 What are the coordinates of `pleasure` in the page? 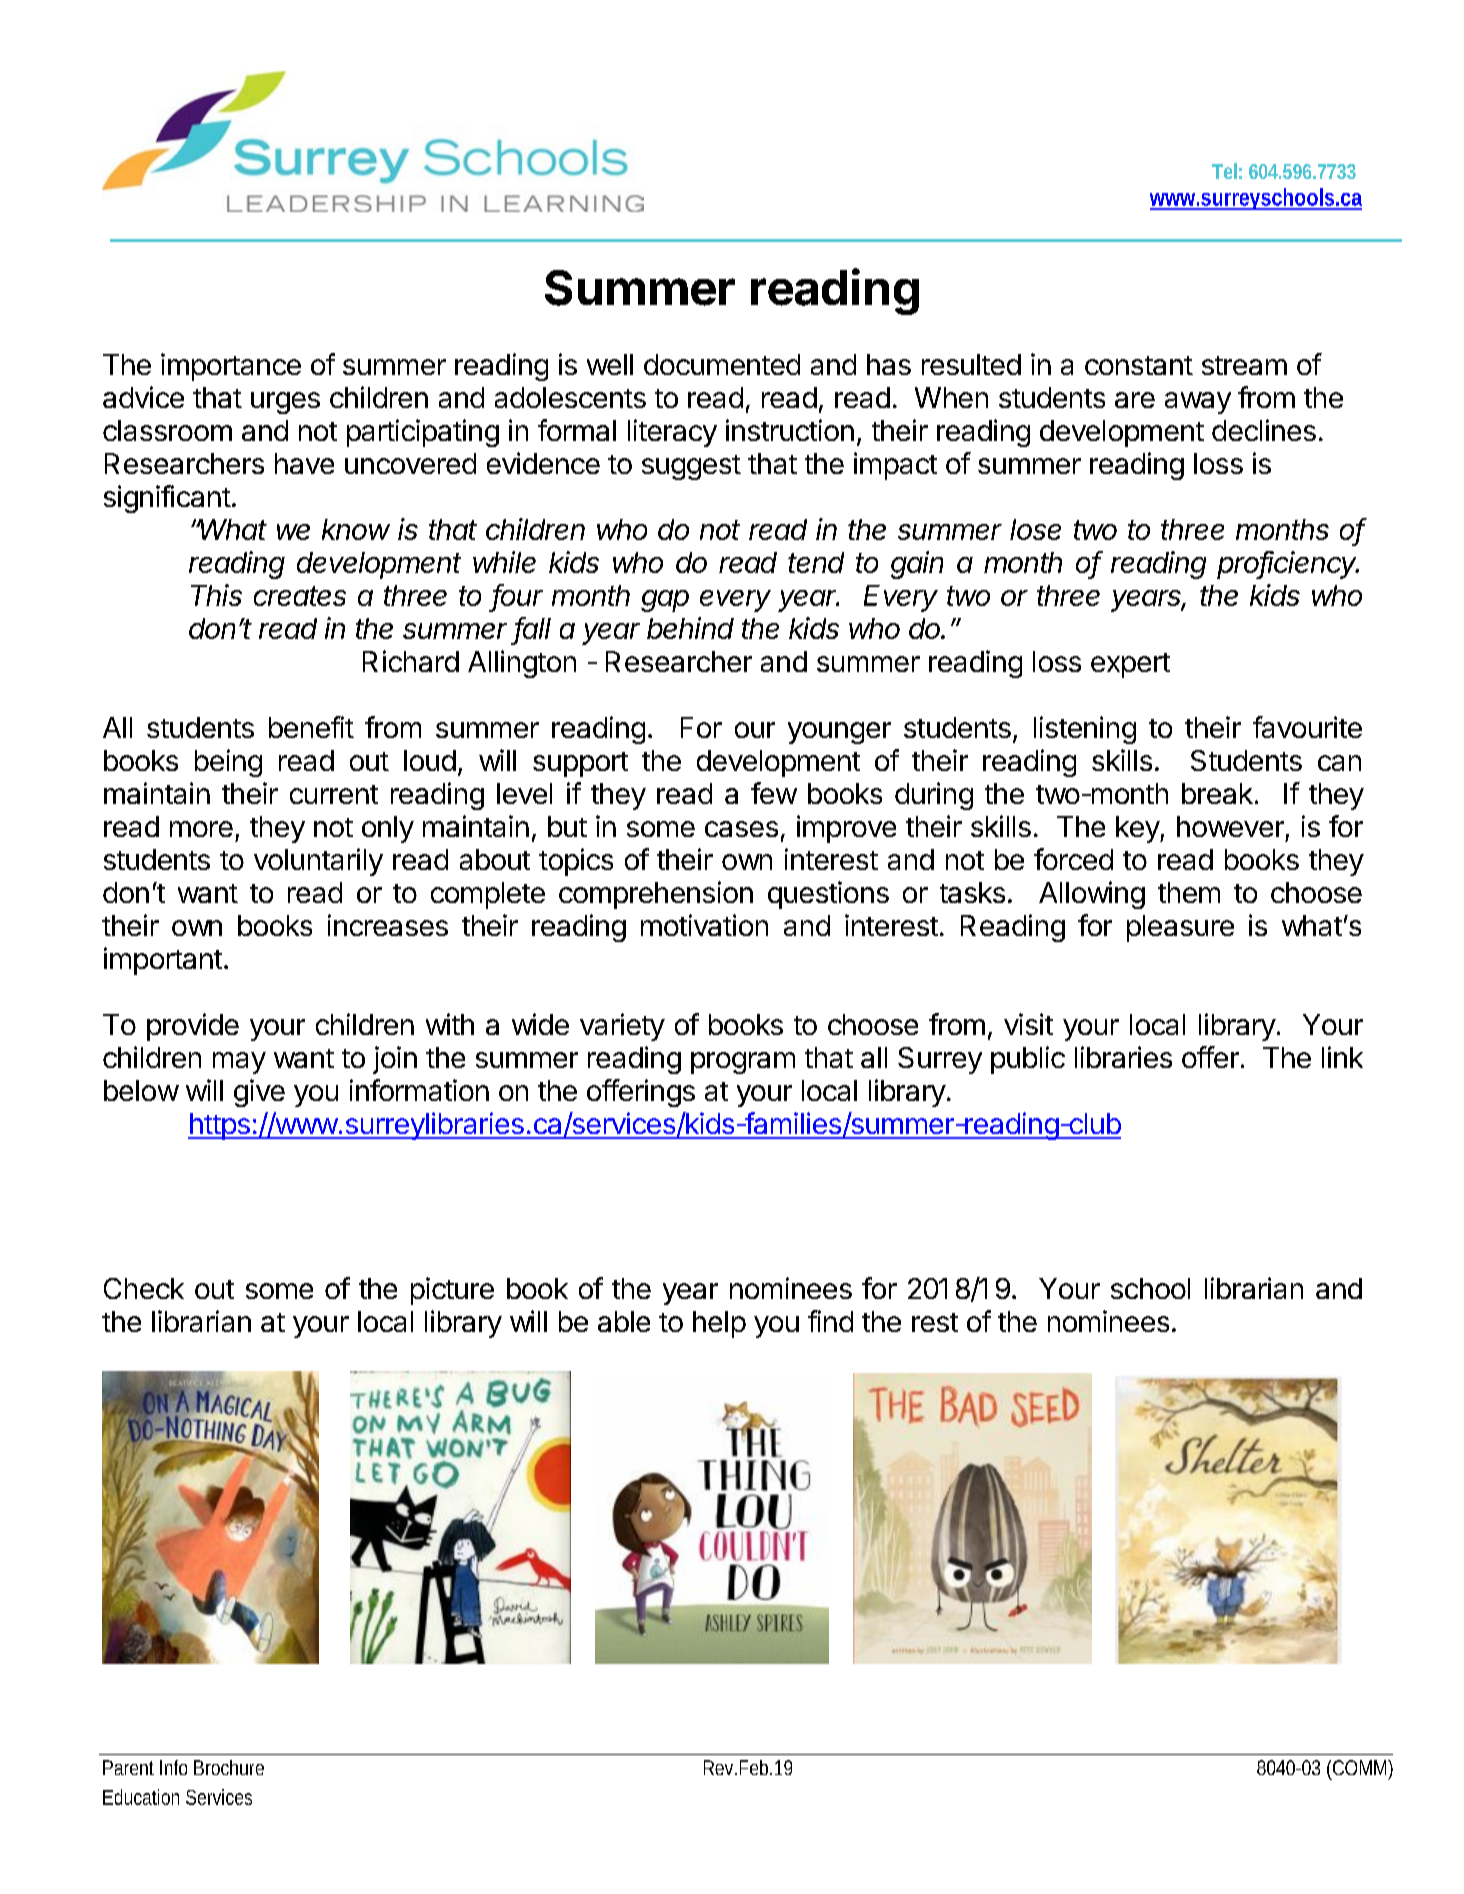 It's located at (1180, 928).
